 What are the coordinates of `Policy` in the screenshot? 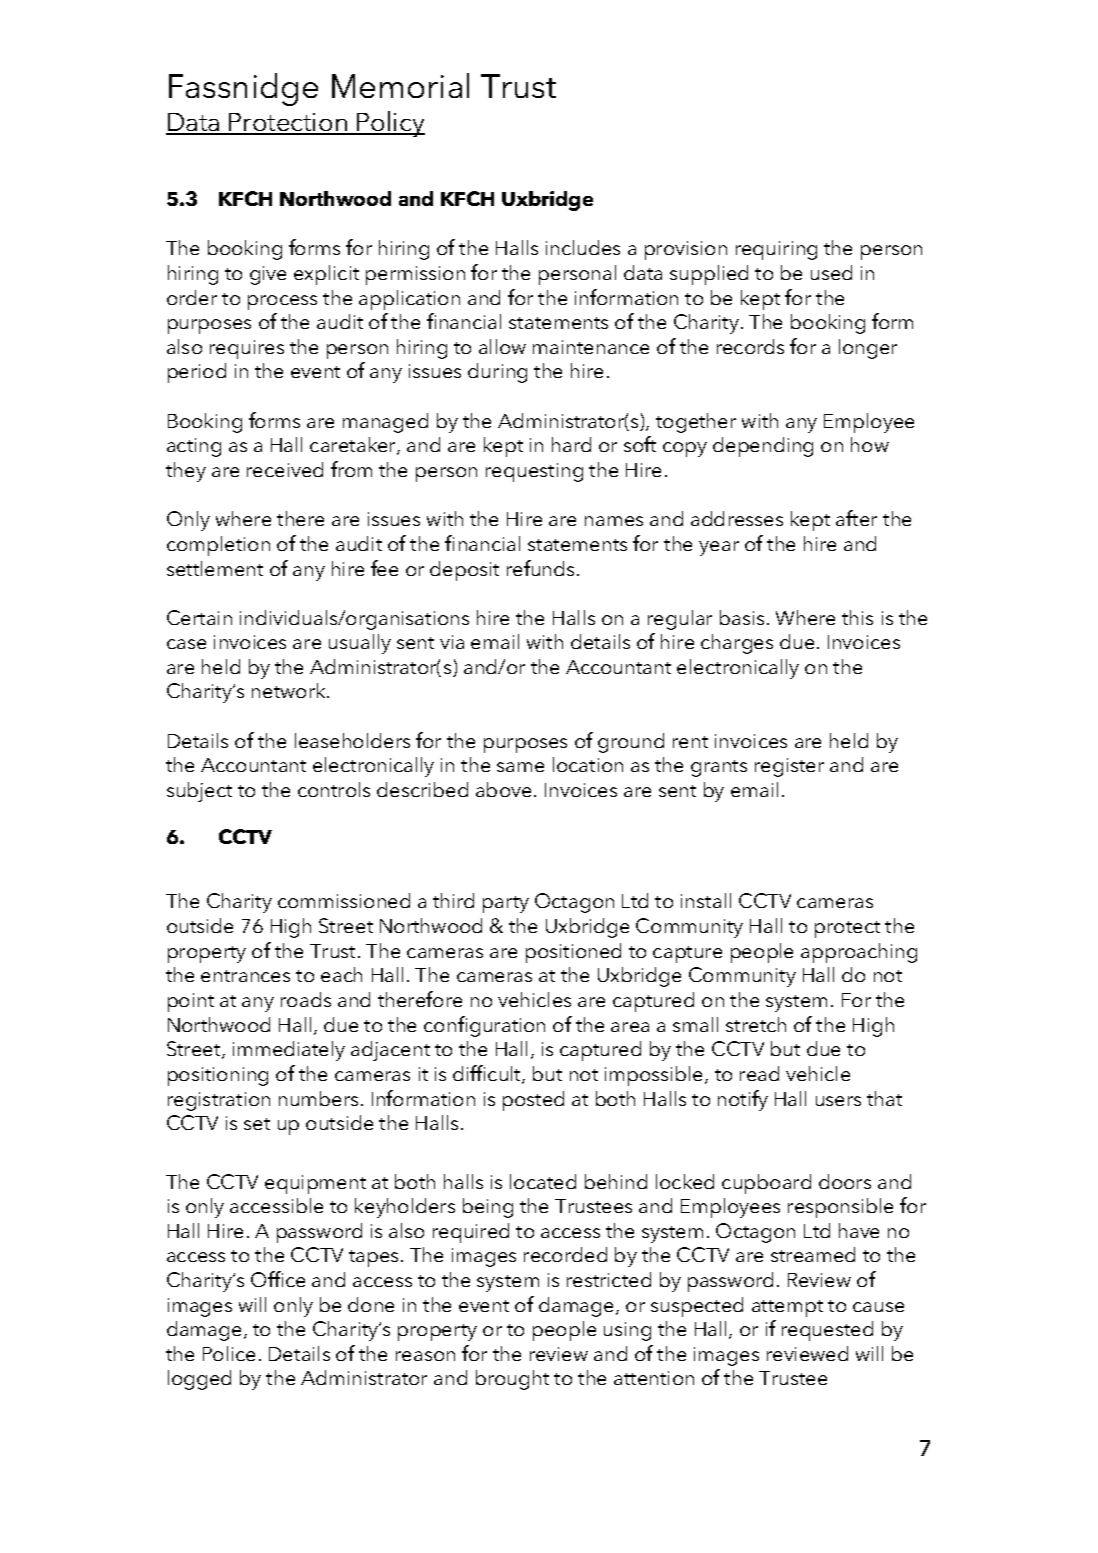 It's located at (390, 124).
